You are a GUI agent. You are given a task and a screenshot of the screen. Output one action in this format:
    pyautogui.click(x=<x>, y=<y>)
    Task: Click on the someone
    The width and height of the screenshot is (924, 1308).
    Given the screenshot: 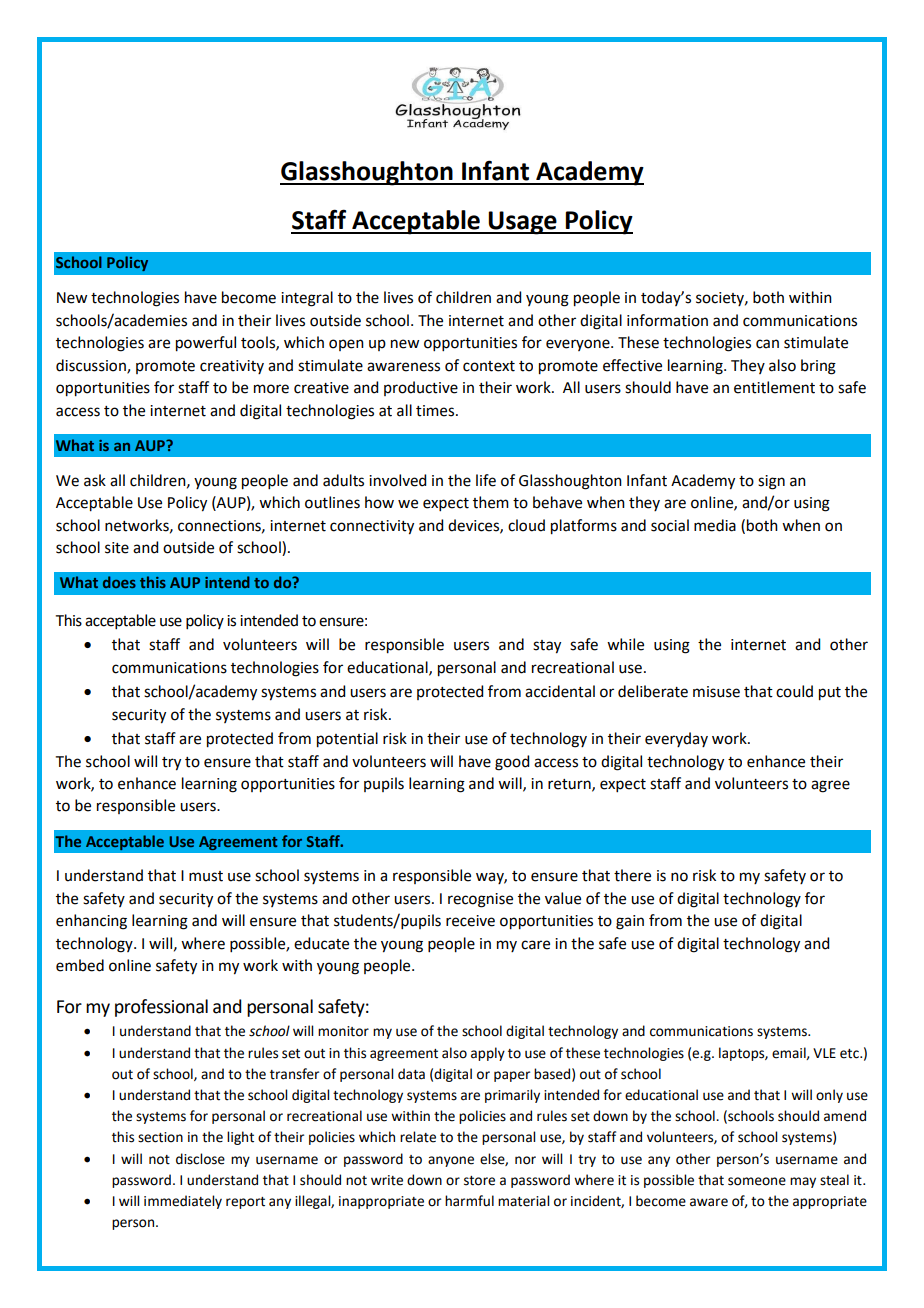 What is the action you would take?
    pyautogui.click(x=757, y=1181)
